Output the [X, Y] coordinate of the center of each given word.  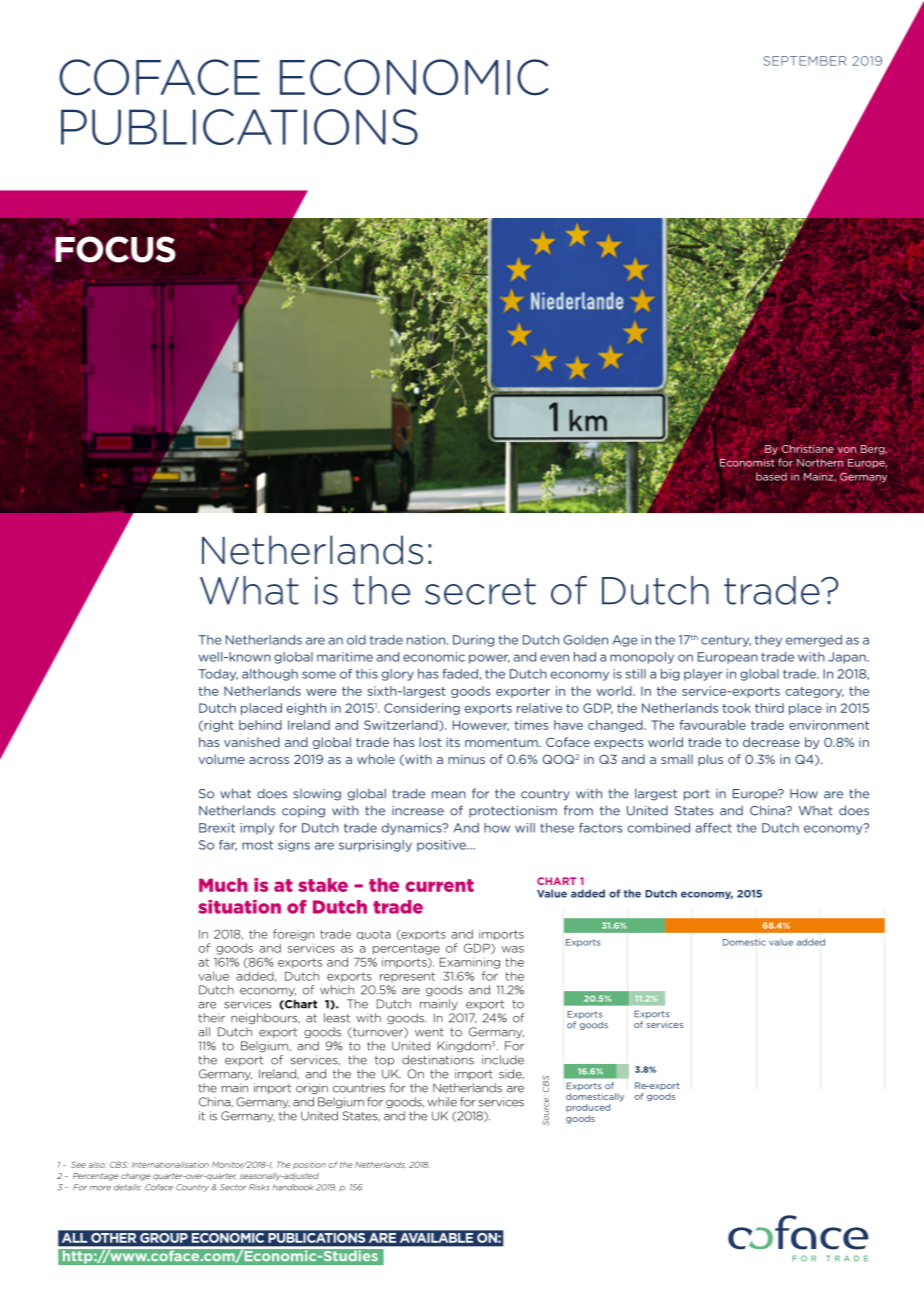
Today [218, 675]
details [128, 1187]
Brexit [217, 828]
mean [449, 795]
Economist [747, 462]
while [442, 1102]
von [847, 450]
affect [713, 828]
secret [480, 591]
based [771, 476]
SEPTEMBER [804, 61]
